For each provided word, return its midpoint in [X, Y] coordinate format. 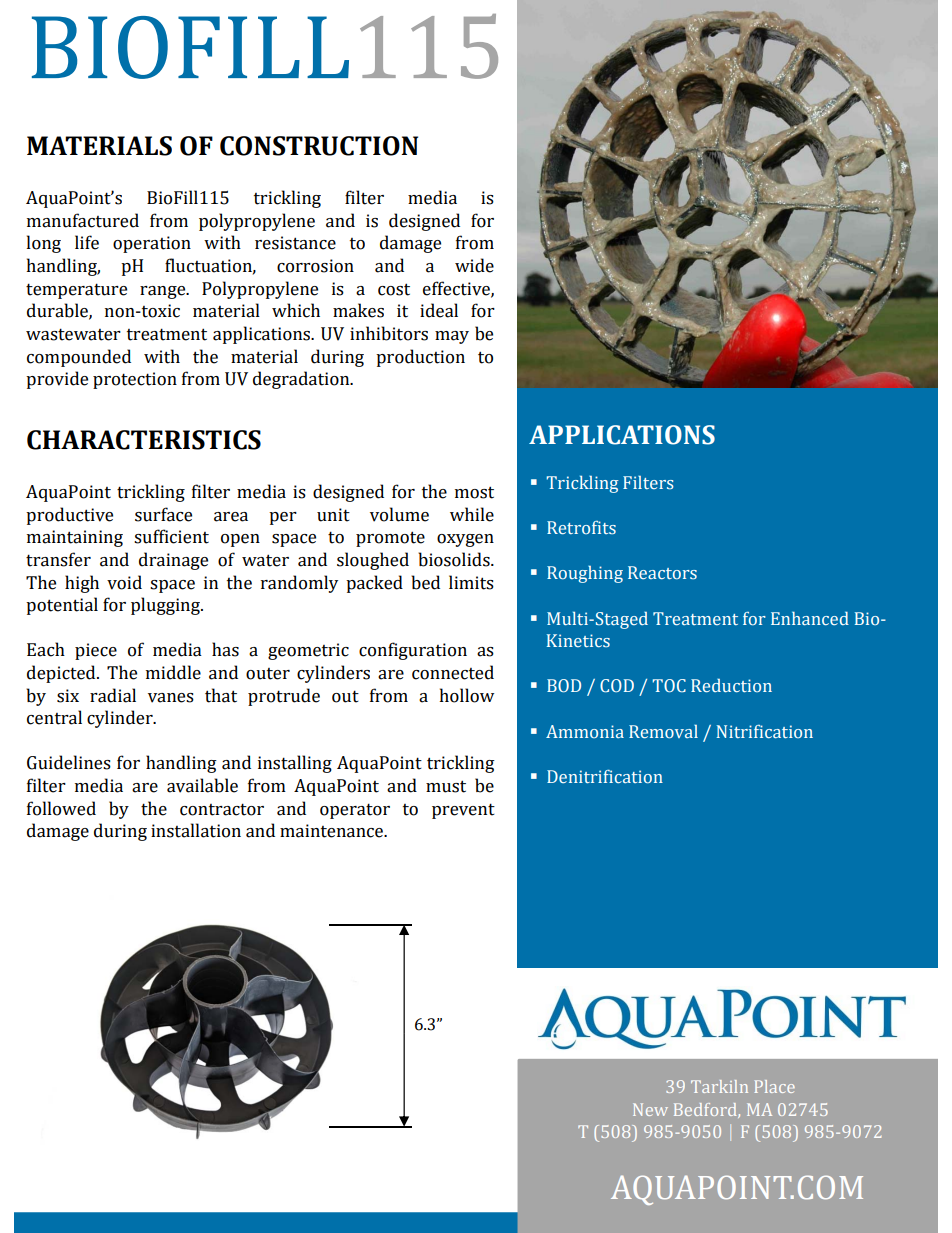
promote [390, 539]
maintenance [333, 831]
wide [474, 265]
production [420, 358]
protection [135, 380]
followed [61, 808]
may [452, 337]
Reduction [731, 685]
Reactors [662, 572]
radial [113, 695]
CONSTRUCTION [319, 146]
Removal [663, 732]
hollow [467, 695]
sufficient [171, 536]
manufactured [83, 220]
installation [196, 830]
